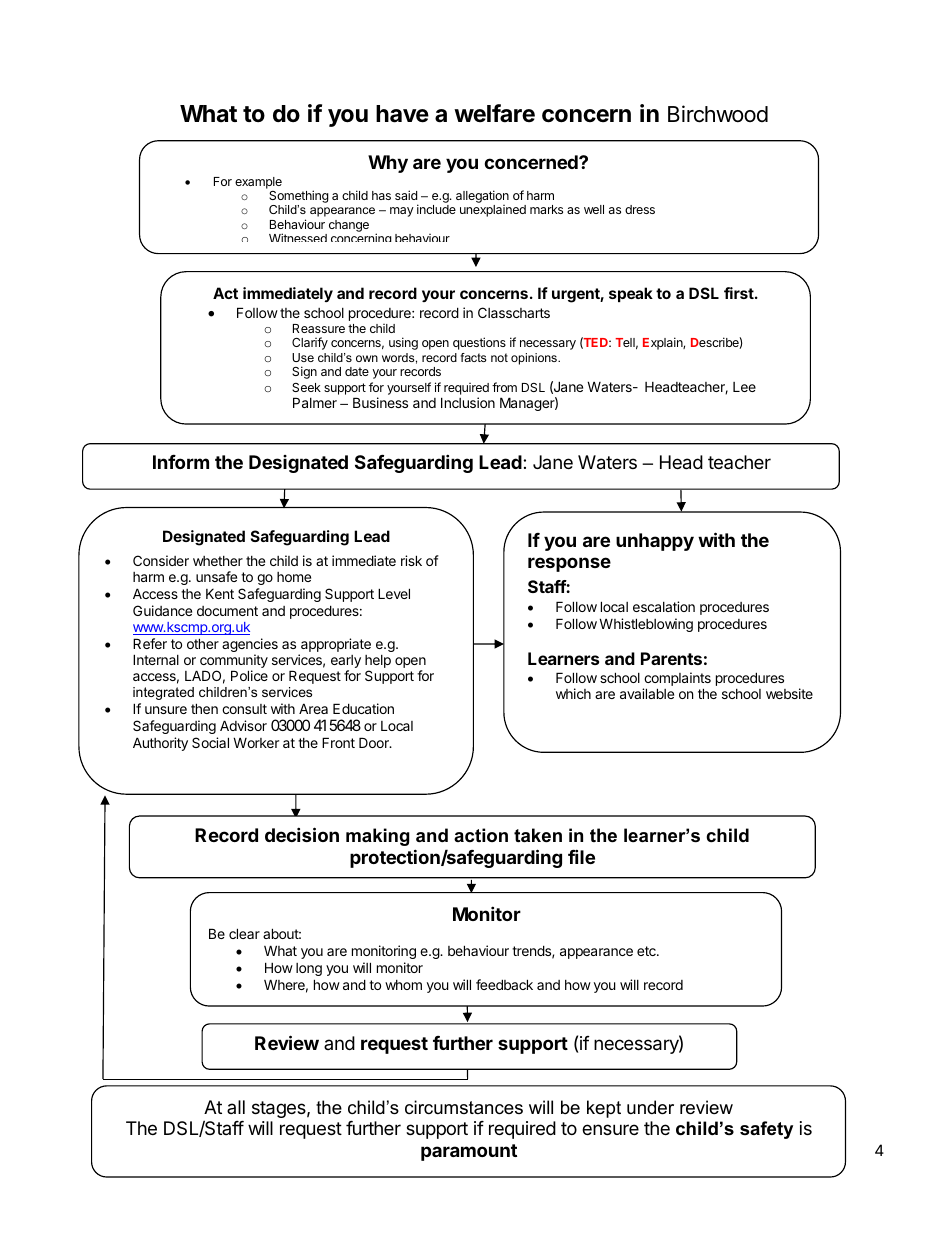 The width and height of the page is (952, 1233). Describe the element at coordinates (244, 933) in the page. I see `clear` at that location.
